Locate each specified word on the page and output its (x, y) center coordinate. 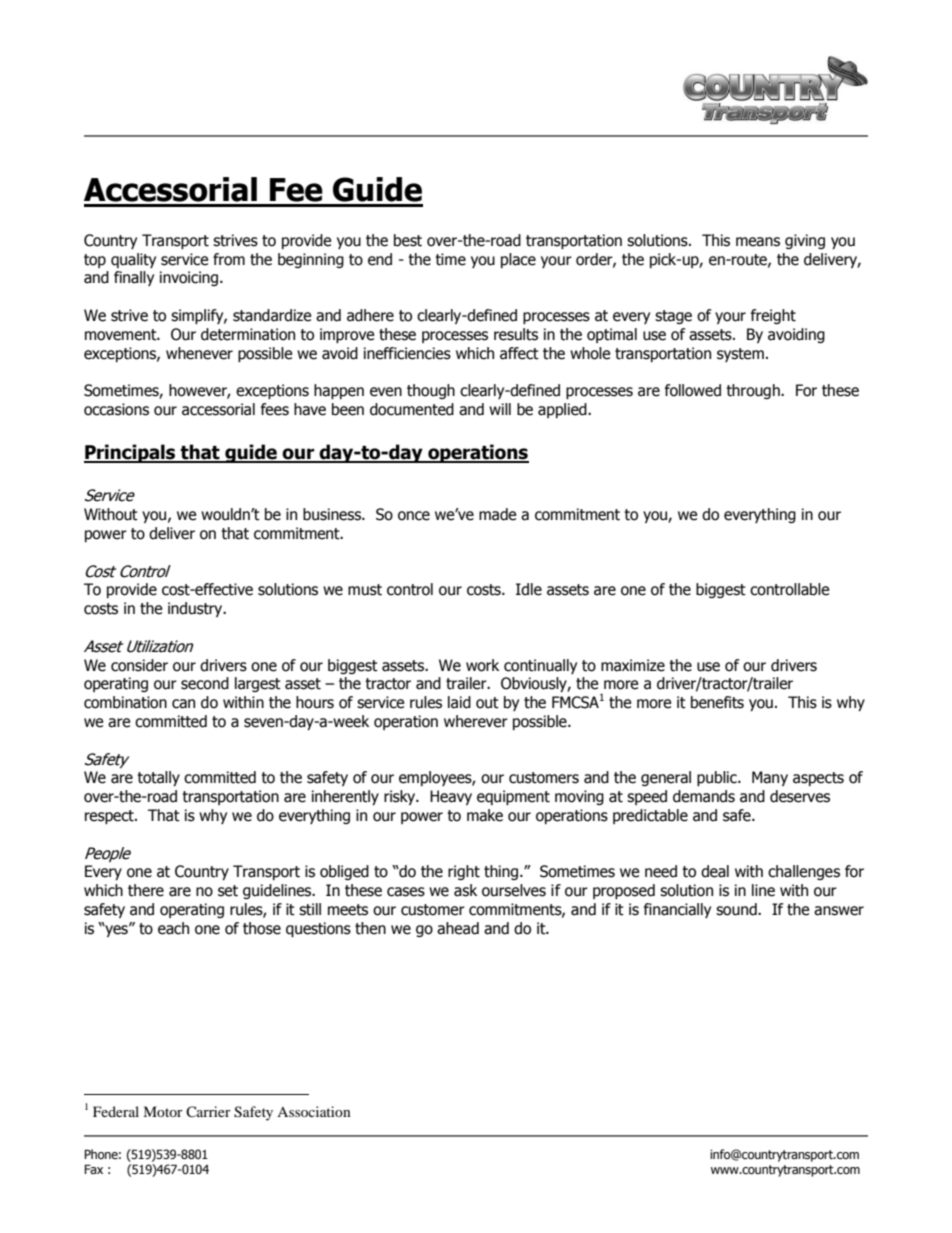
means (758, 242)
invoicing (189, 278)
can (183, 704)
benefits (717, 702)
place (518, 260)
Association (314, 1111)
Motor (163, 1111)
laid (459, 702)
